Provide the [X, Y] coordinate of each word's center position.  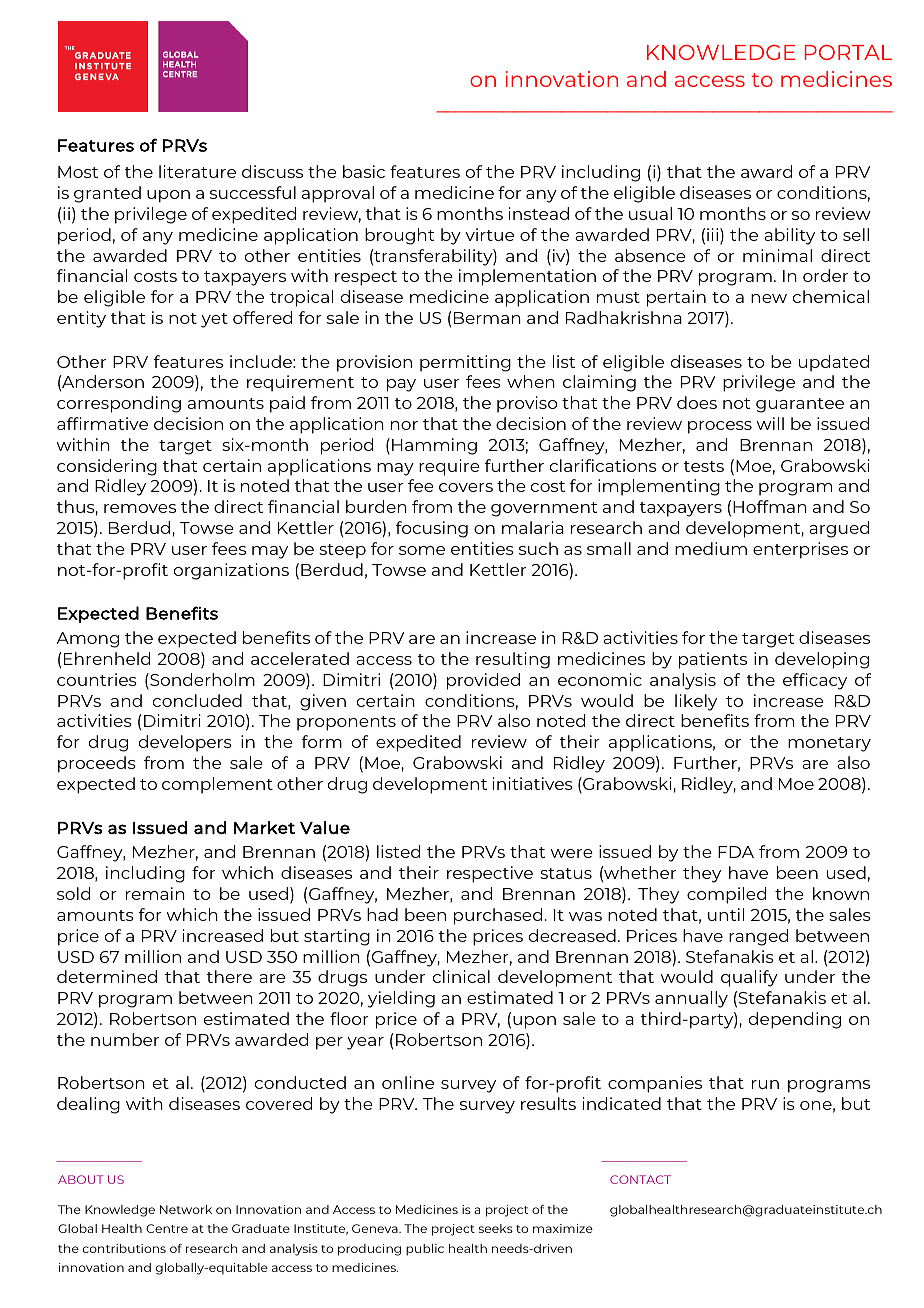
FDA [736, 852]
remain [155, 893]
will [770, 423]
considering [107, 467]
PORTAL [848, 52]
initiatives [533, 783]
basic [364, 171]
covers [466, 487]
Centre [167, 1228]
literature [197, 171]
